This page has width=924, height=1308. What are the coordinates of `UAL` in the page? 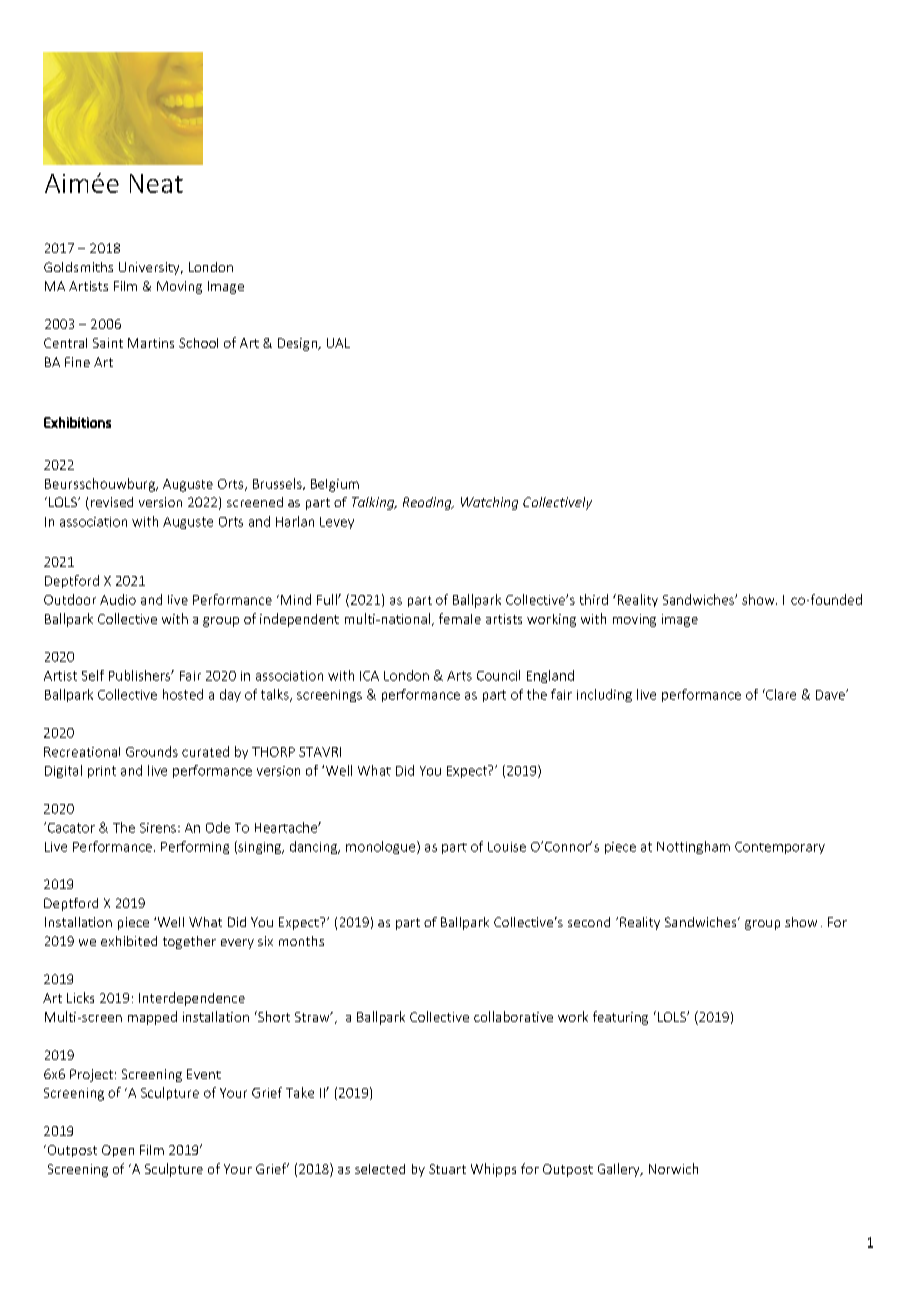 It's located at (338, 343).
